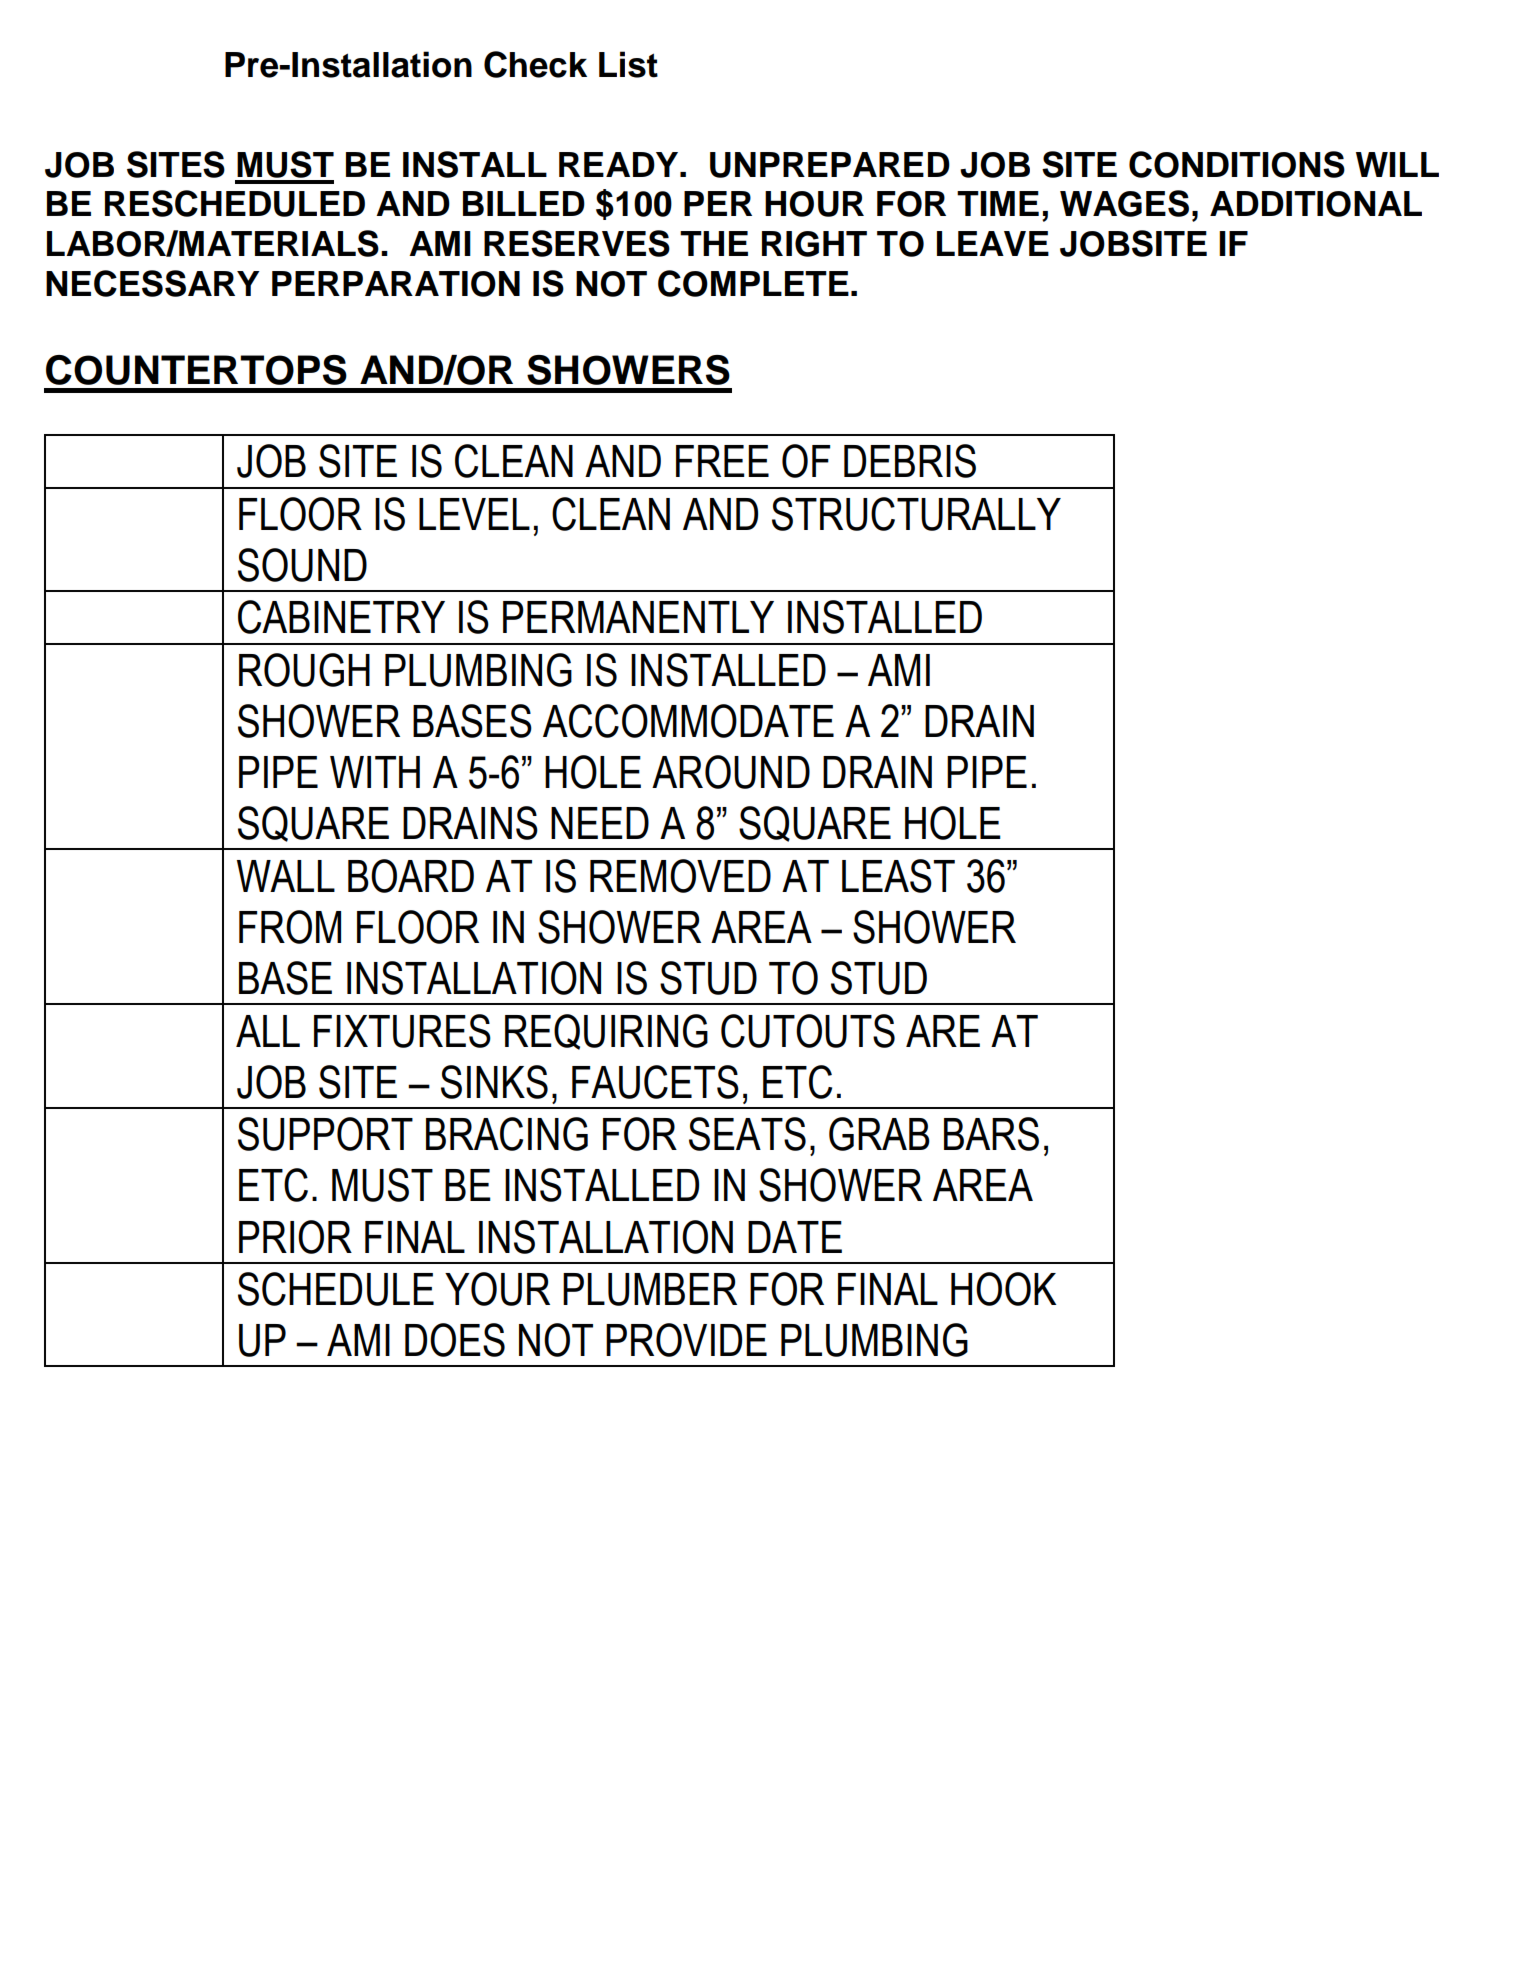 This screenshot has height=1962, width=1516. I want to click on AROUND, so click(731, 772).
